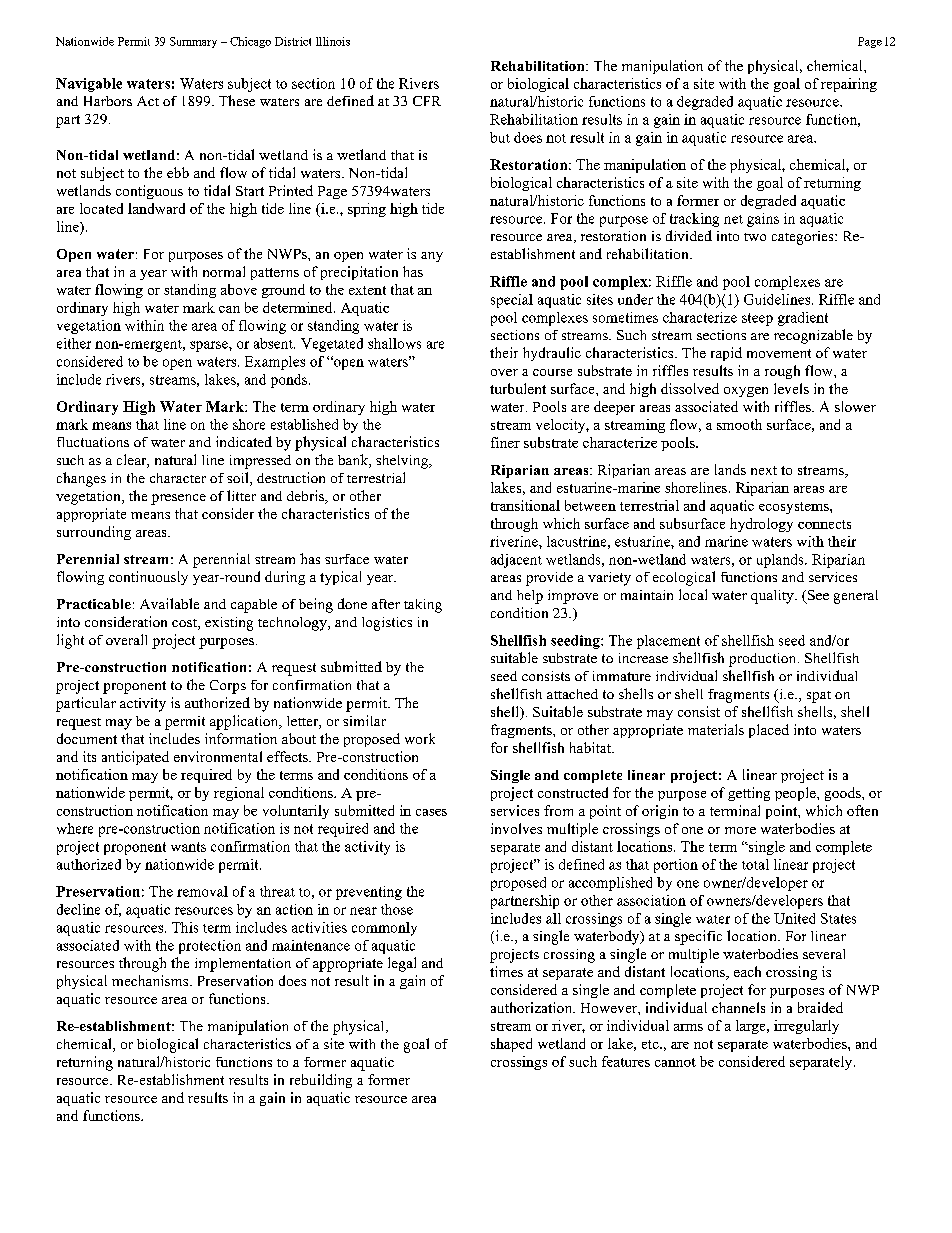 This screenshot has width=952, height=1233. Describe the element at coordinates (769, 731) in the screenshot. I see `placed` at that location.
